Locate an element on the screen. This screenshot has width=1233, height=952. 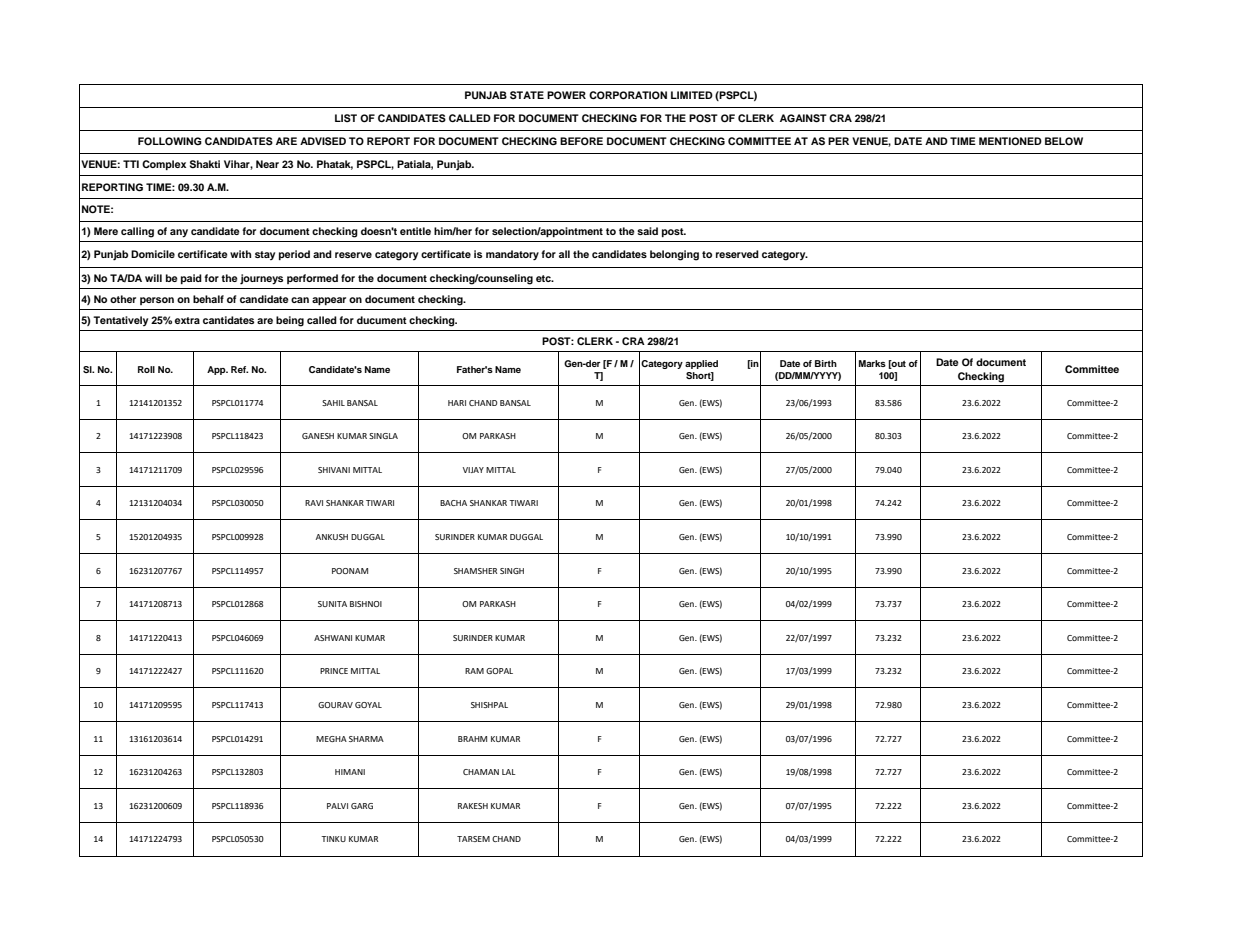
MENTIONED is located at coordinates (1010, 141).
